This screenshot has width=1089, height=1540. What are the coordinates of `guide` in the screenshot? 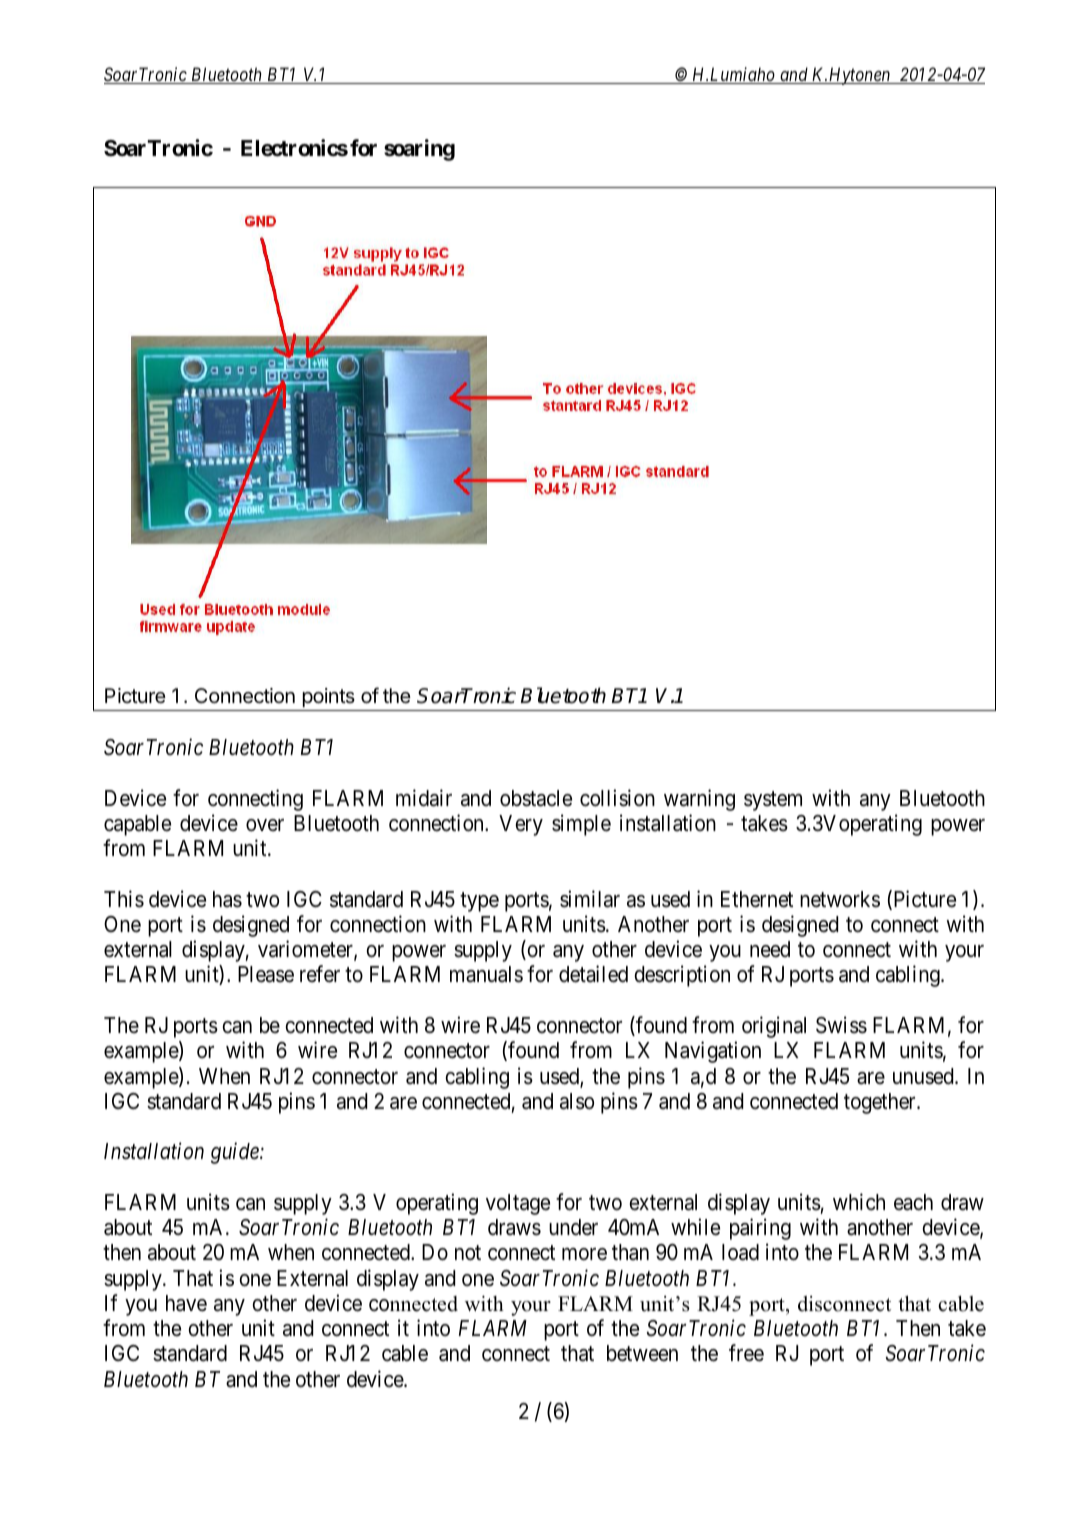 It's located at (236, 1153).
